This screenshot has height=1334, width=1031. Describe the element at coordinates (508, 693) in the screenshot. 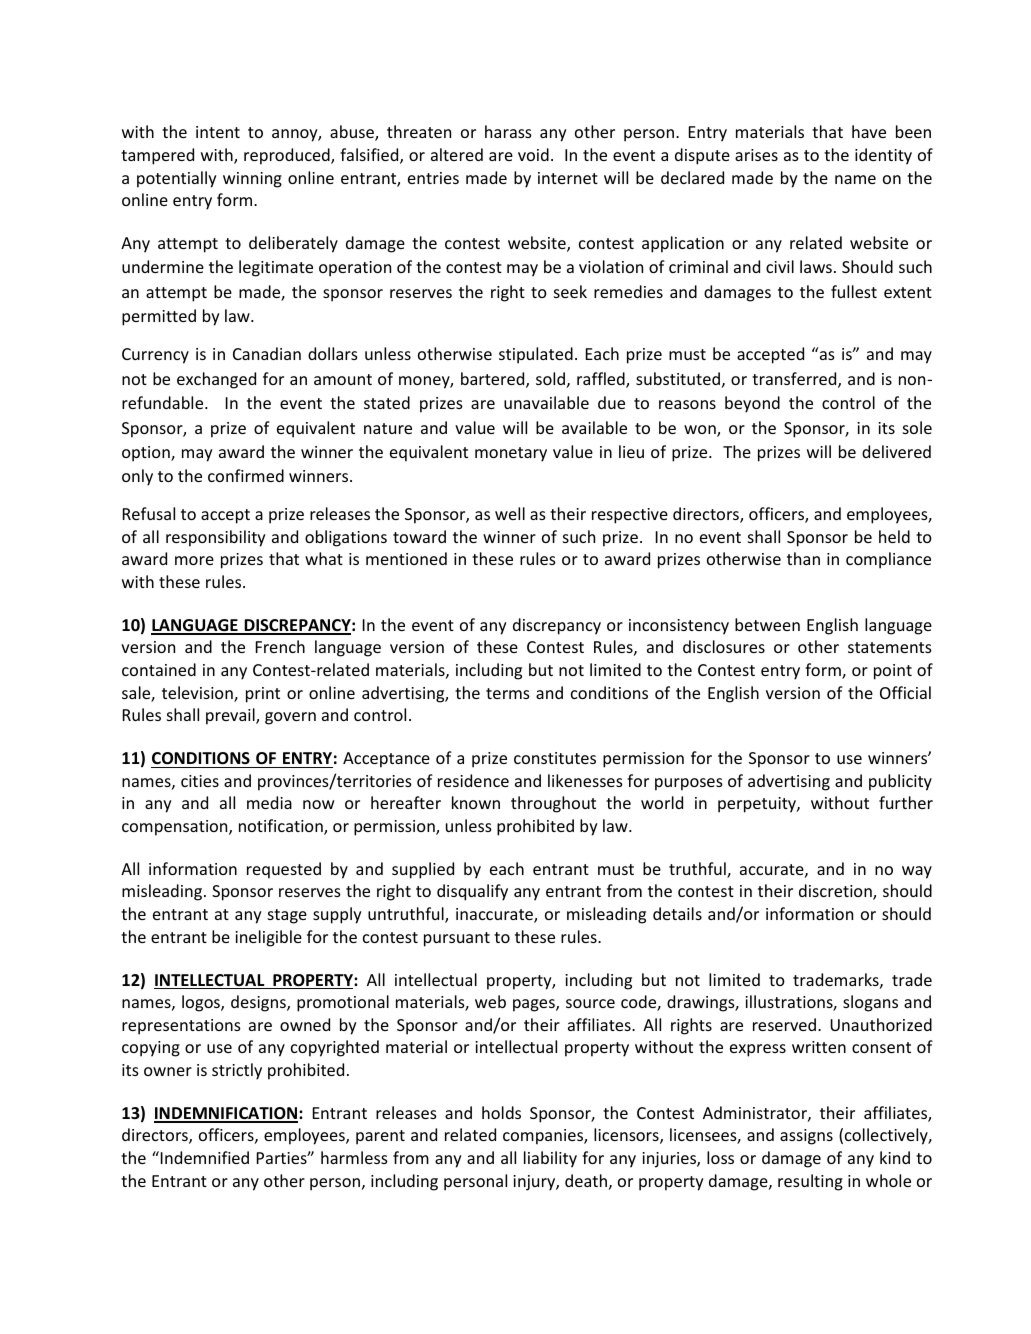

I see `terms` at that location.
